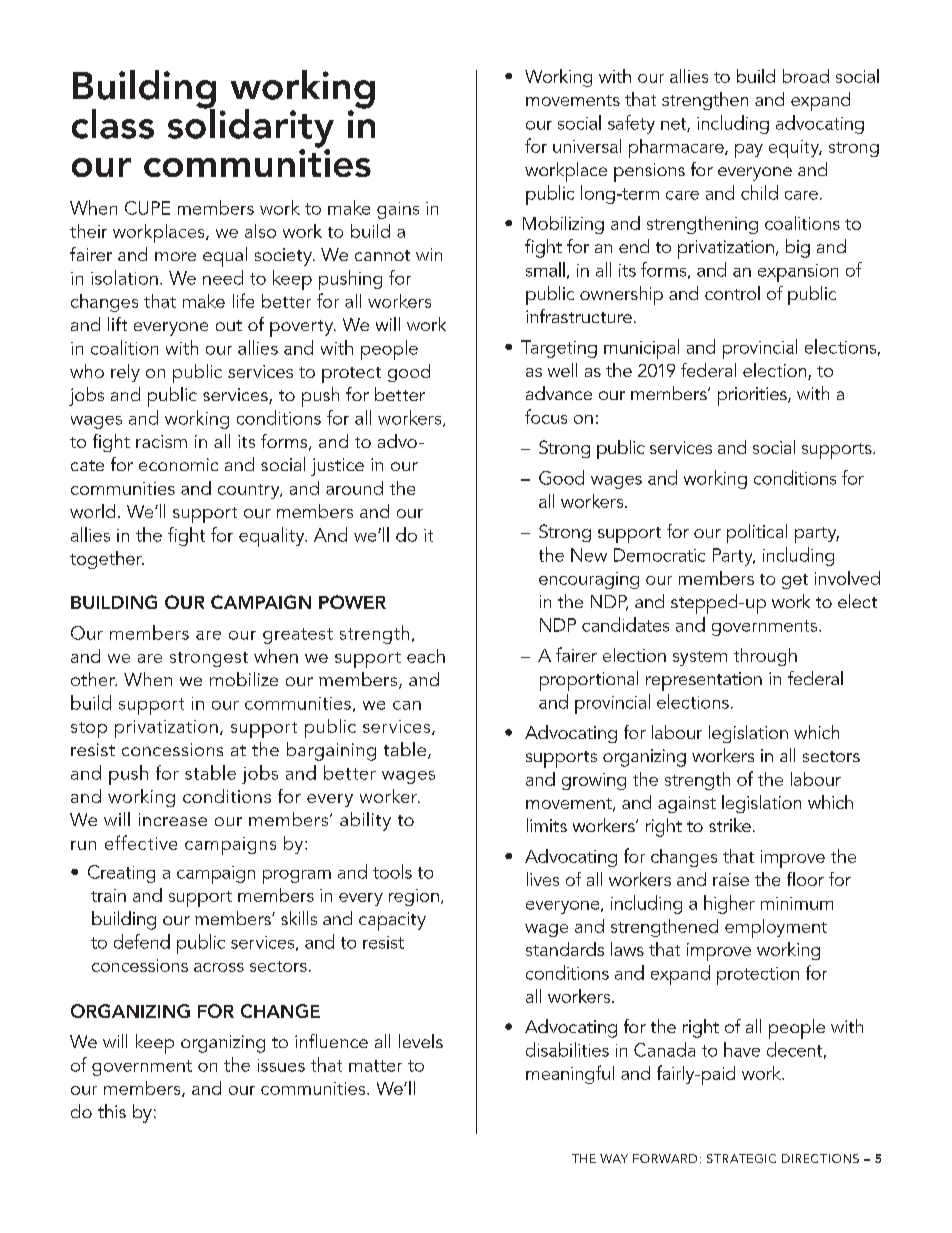 The height and width of the image is (1233, 952). Describe the element at coordinates (112, 1111) in the image. I see `this` at that location.
